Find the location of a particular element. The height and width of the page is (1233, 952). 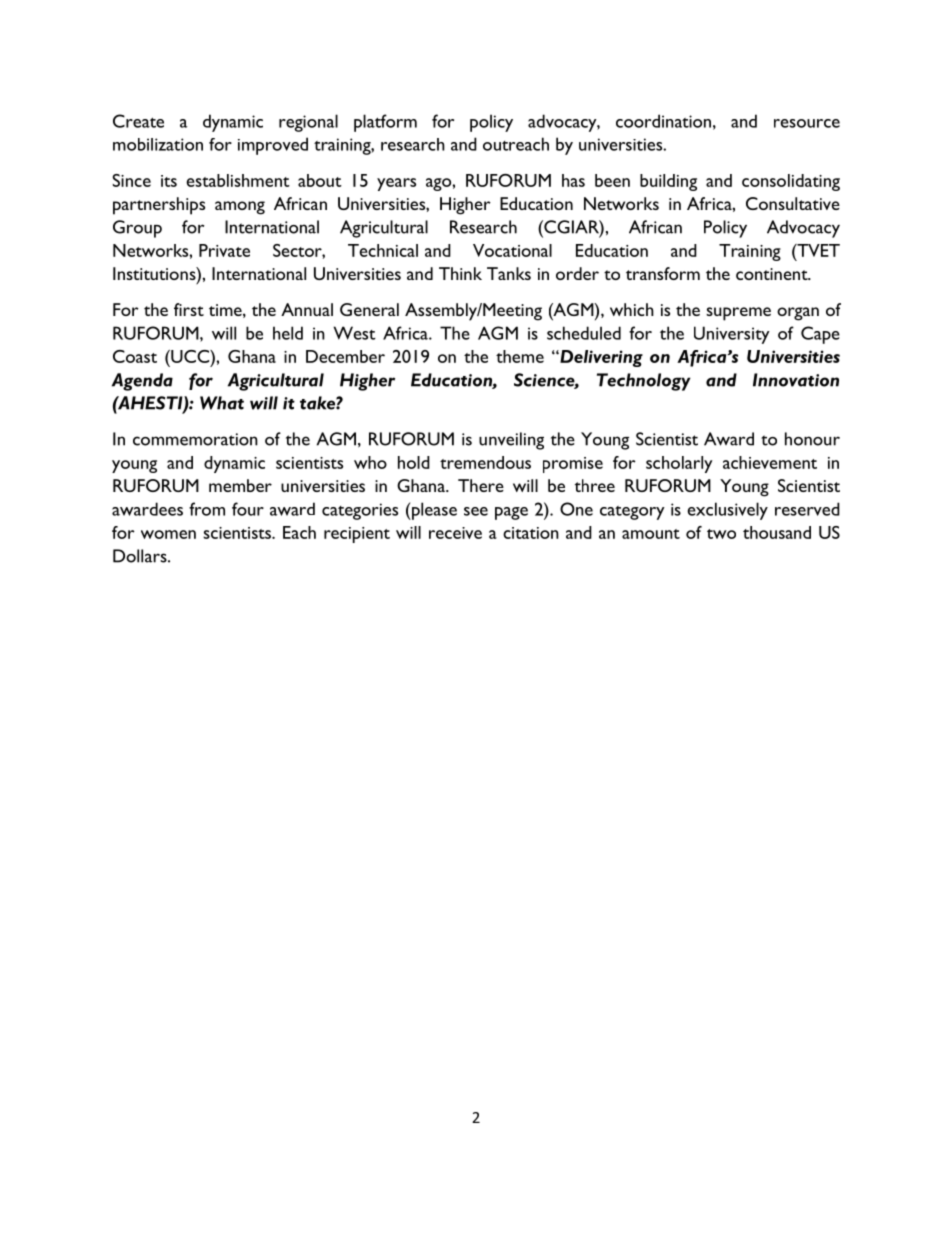

commemoration is located at coordinates (195, 439).
